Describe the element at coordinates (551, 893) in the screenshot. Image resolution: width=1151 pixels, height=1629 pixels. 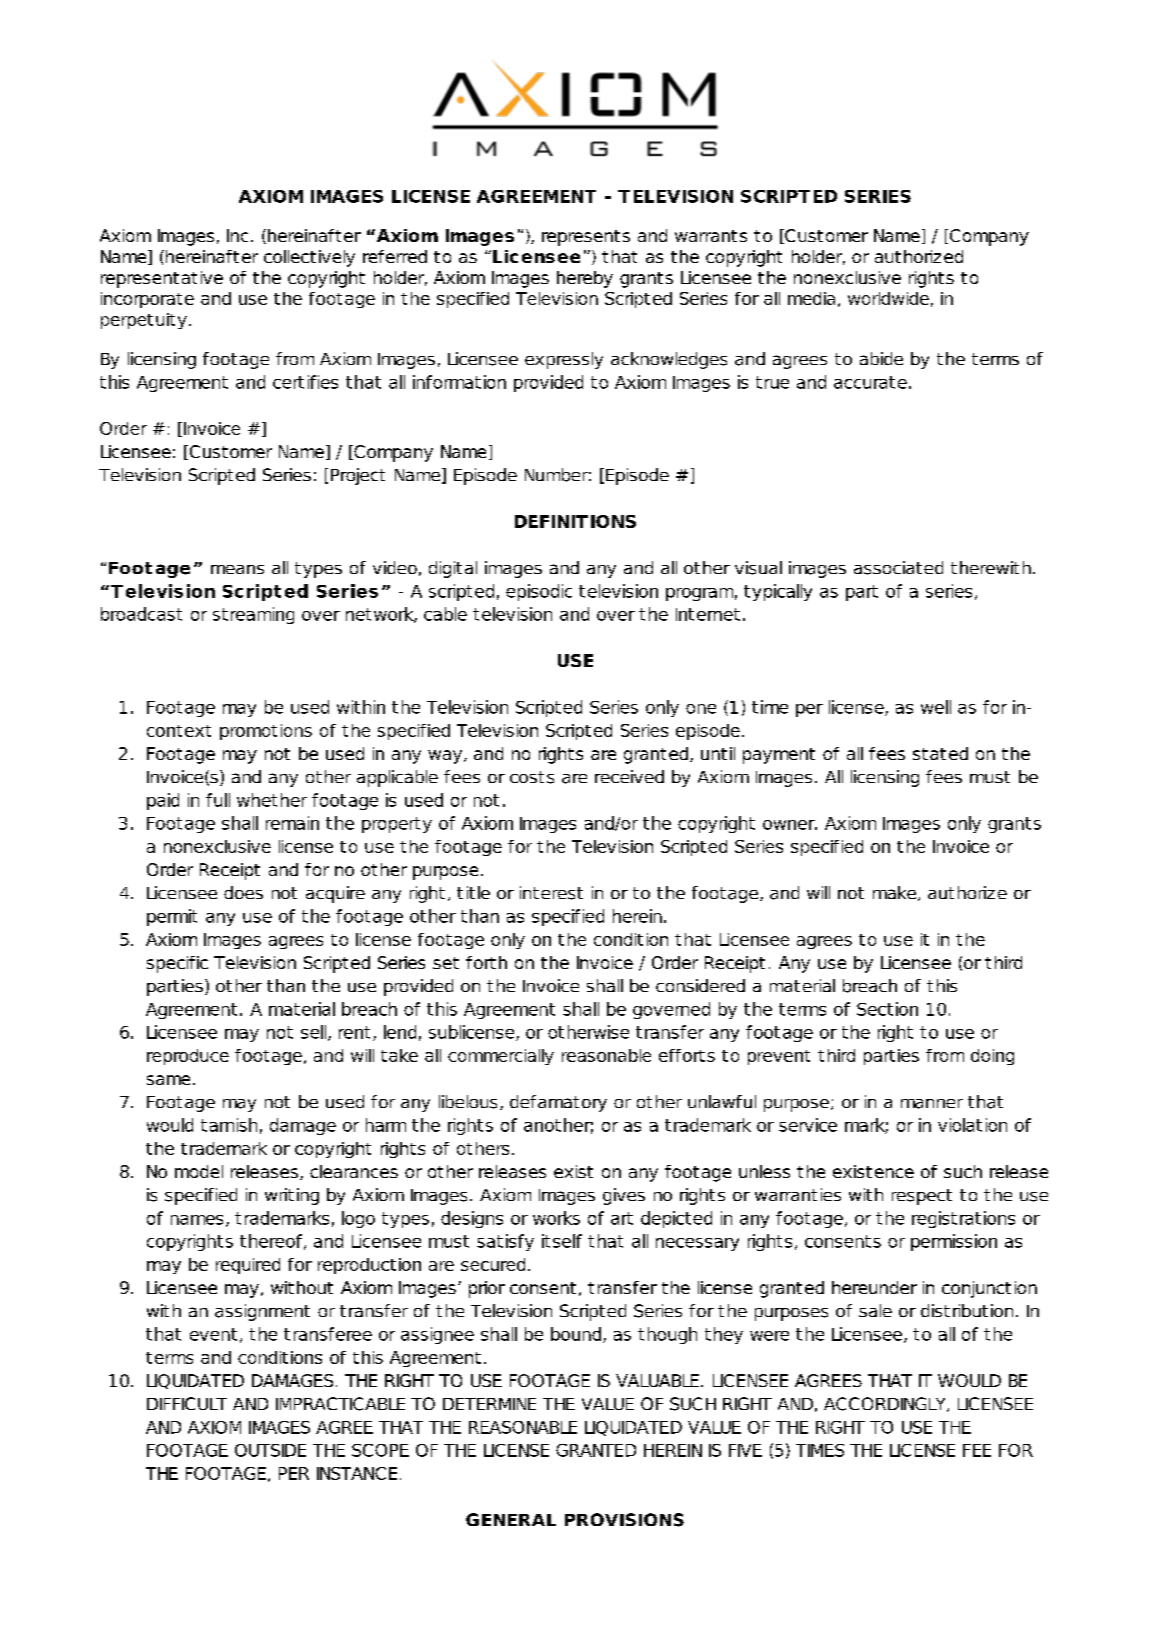
I see `interest` at that location.
